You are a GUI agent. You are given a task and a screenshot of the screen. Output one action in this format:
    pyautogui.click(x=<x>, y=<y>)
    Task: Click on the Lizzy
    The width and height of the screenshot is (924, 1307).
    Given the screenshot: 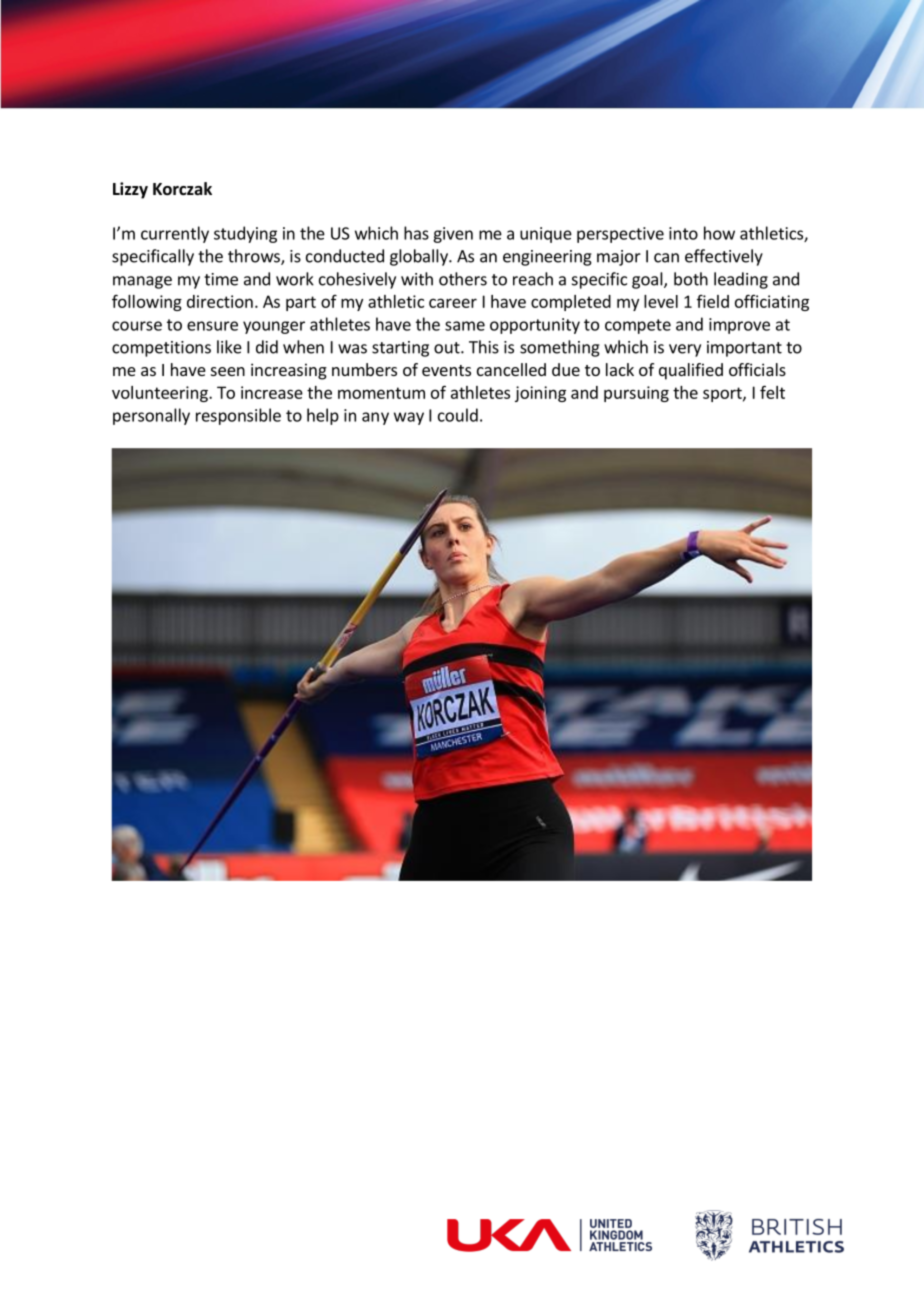 What is the action you would take?
    pyautogui.click(x=130, y=190)
